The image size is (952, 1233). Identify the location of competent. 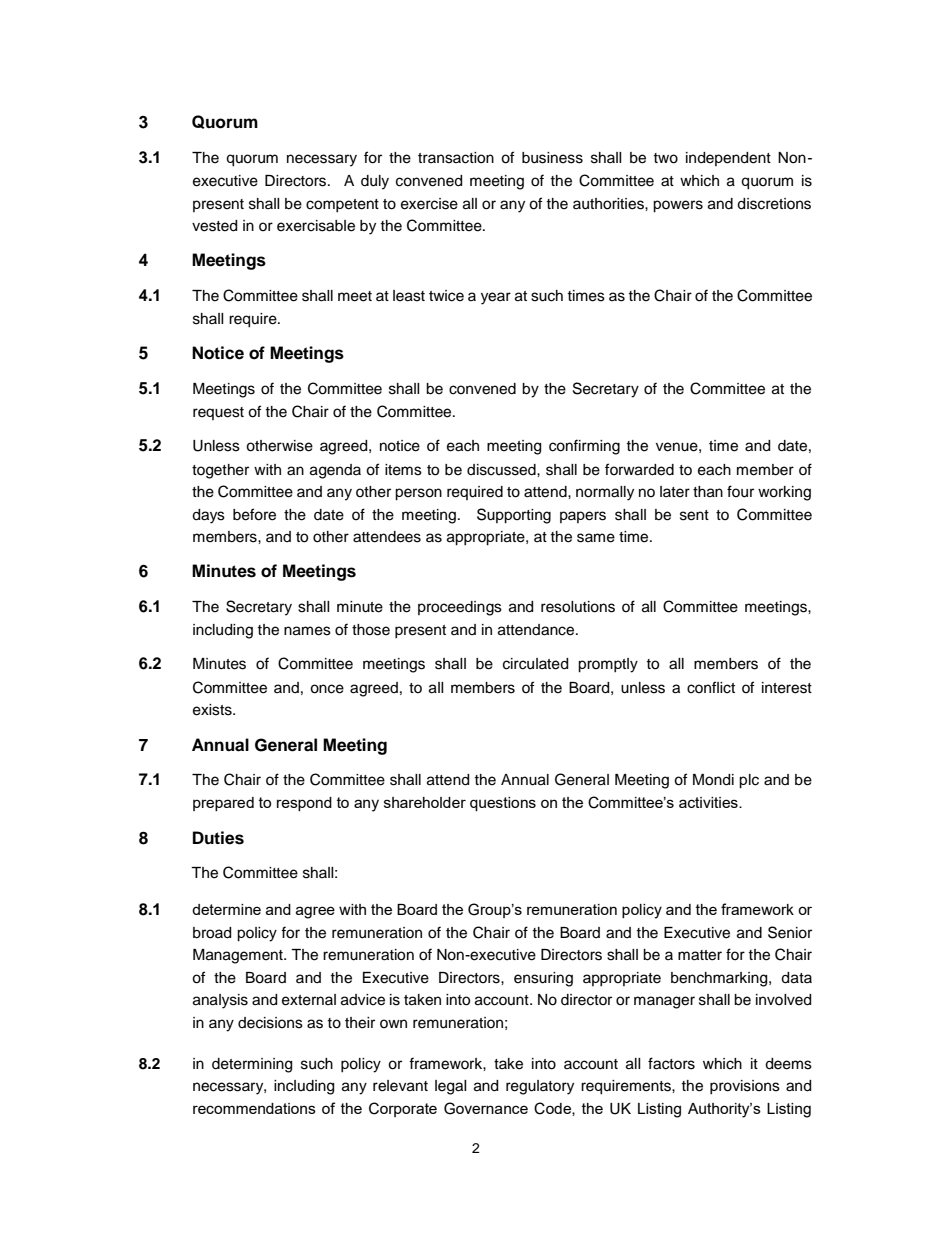
(342, 205).
